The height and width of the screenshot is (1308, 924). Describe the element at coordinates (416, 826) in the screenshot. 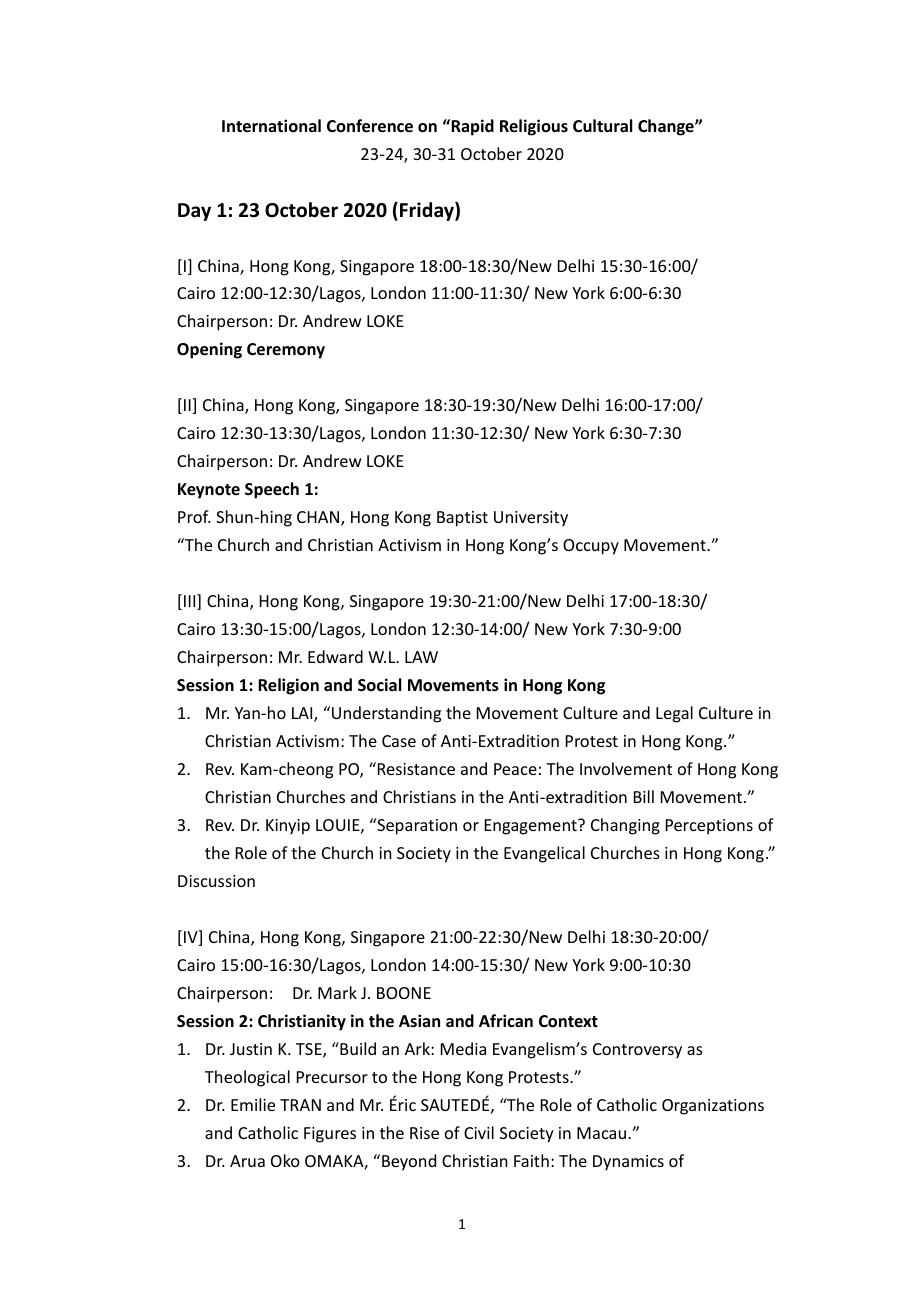

I see `Separation` at that location.
